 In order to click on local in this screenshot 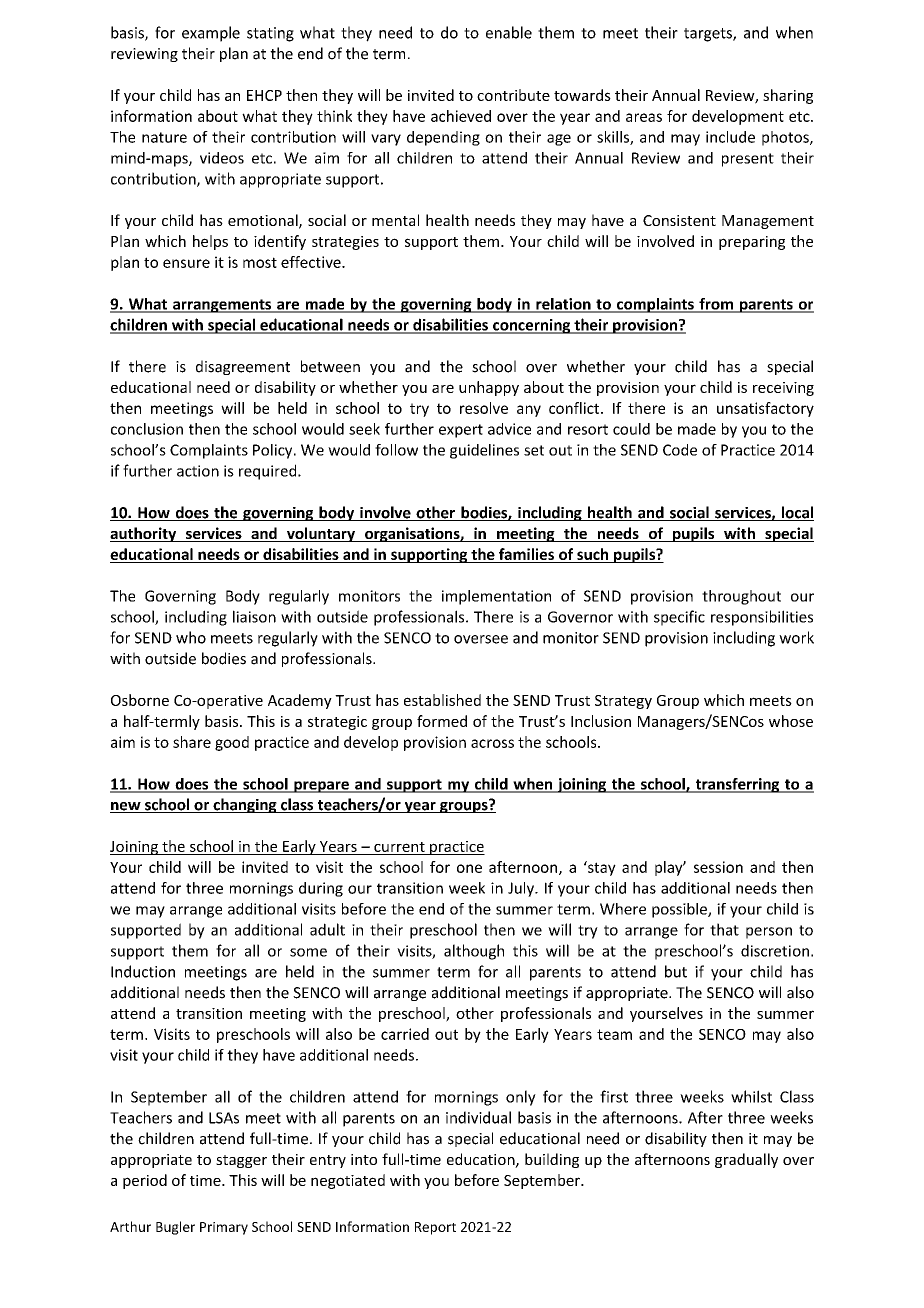, I will do `click(796, 513)`.
